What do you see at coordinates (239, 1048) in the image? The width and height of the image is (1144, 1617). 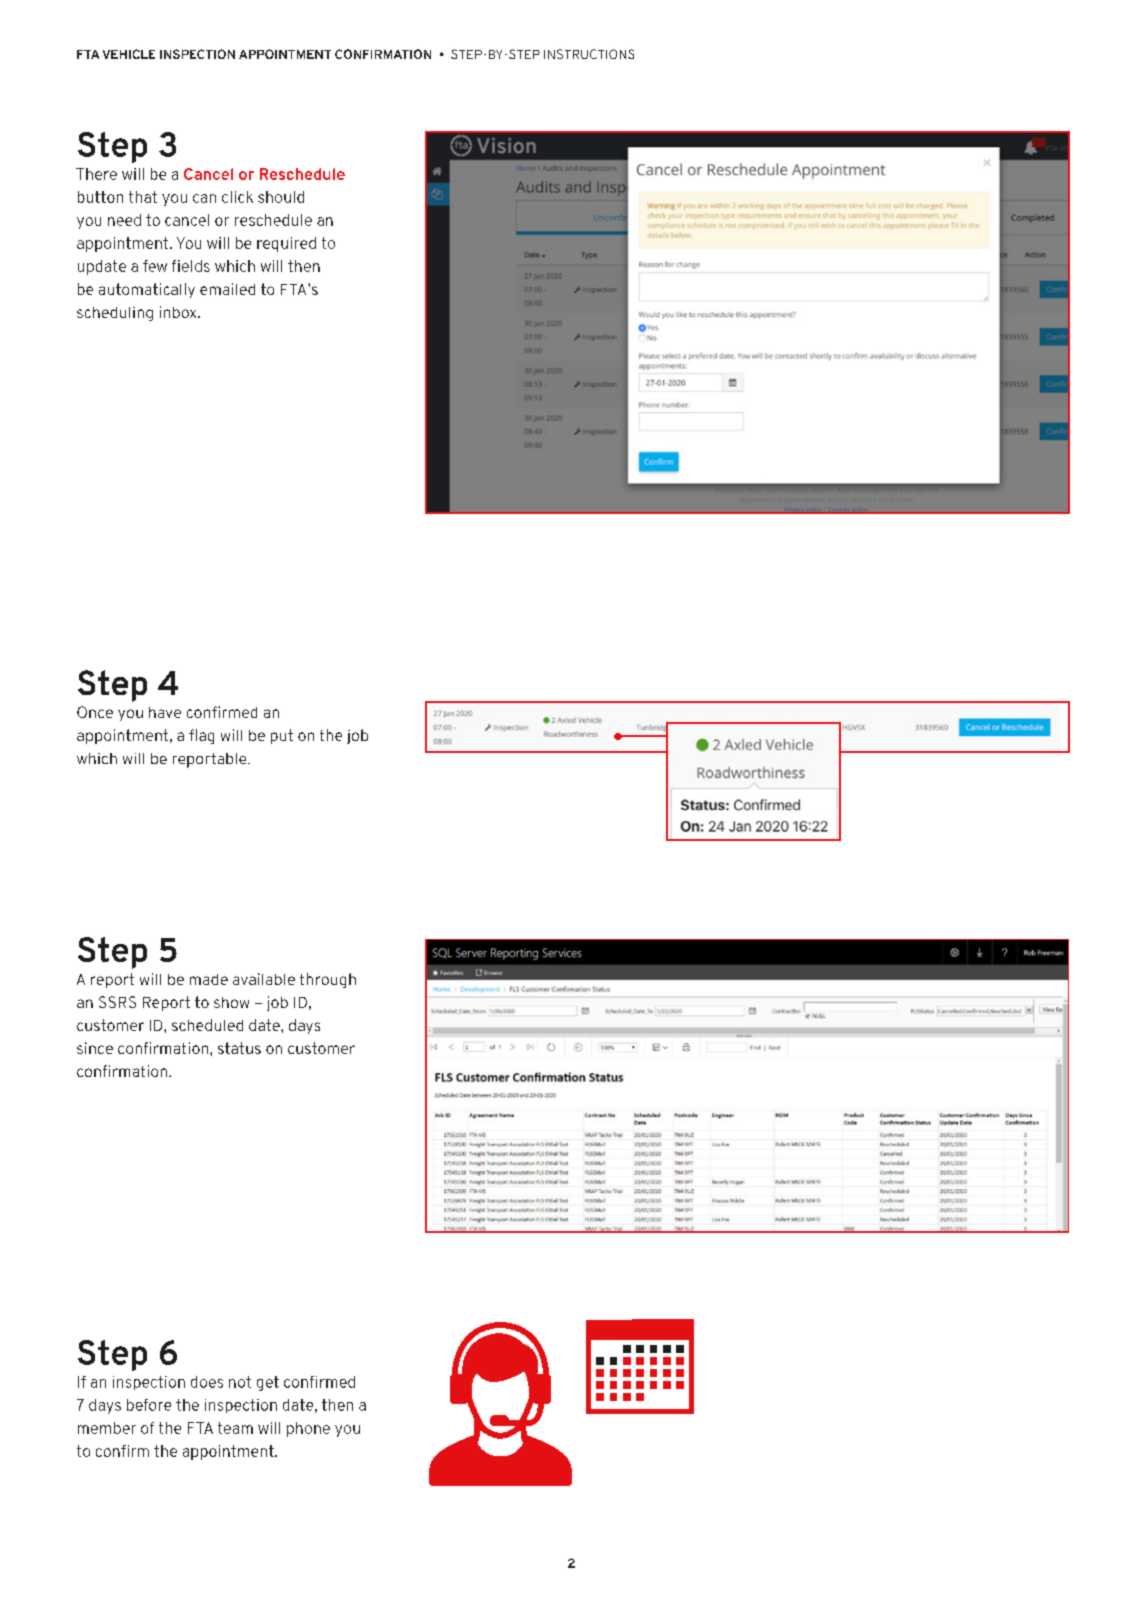 I see `status` at bounding box center [239, 1048].
